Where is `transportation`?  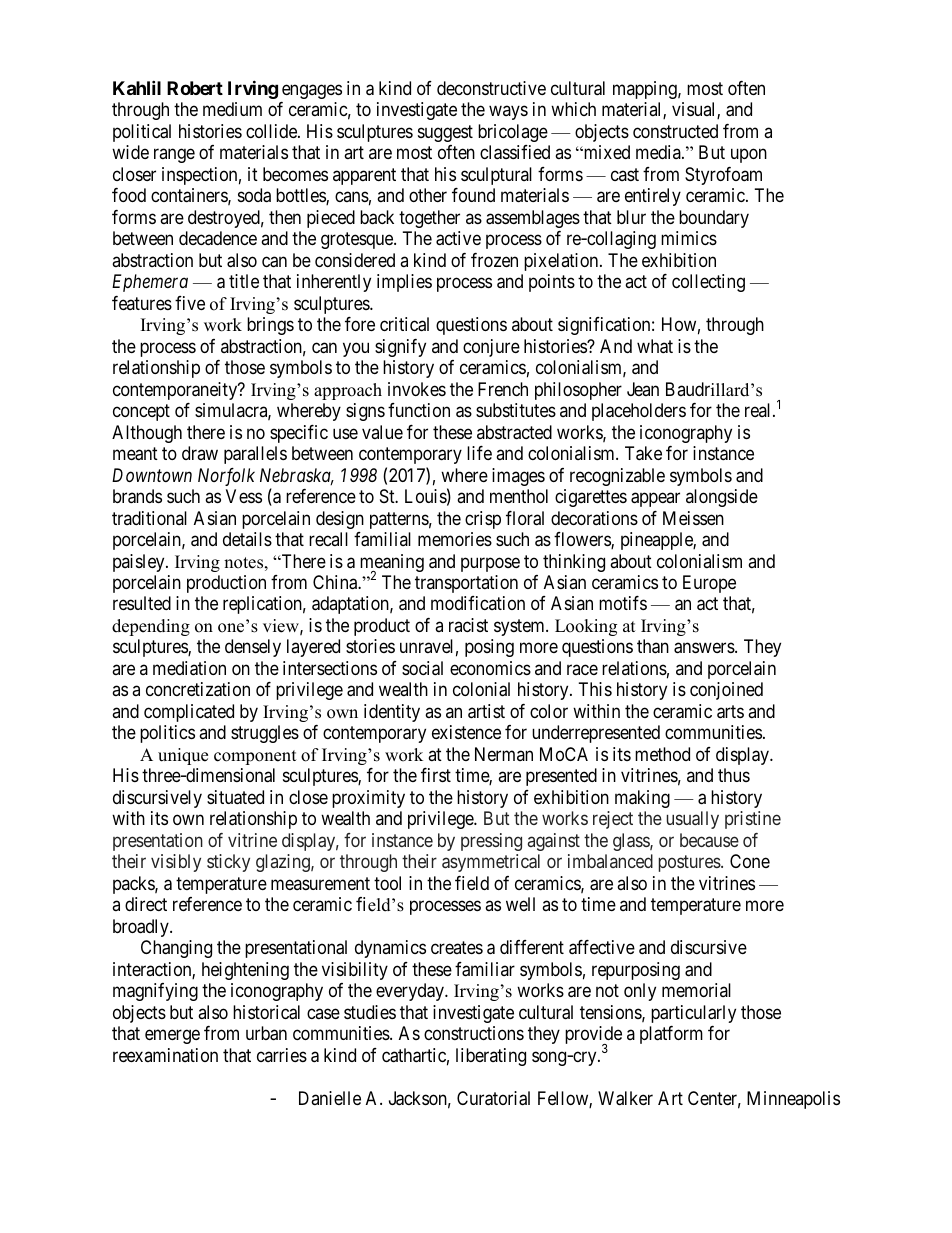 transportation is located at coordinates (466, 584).
